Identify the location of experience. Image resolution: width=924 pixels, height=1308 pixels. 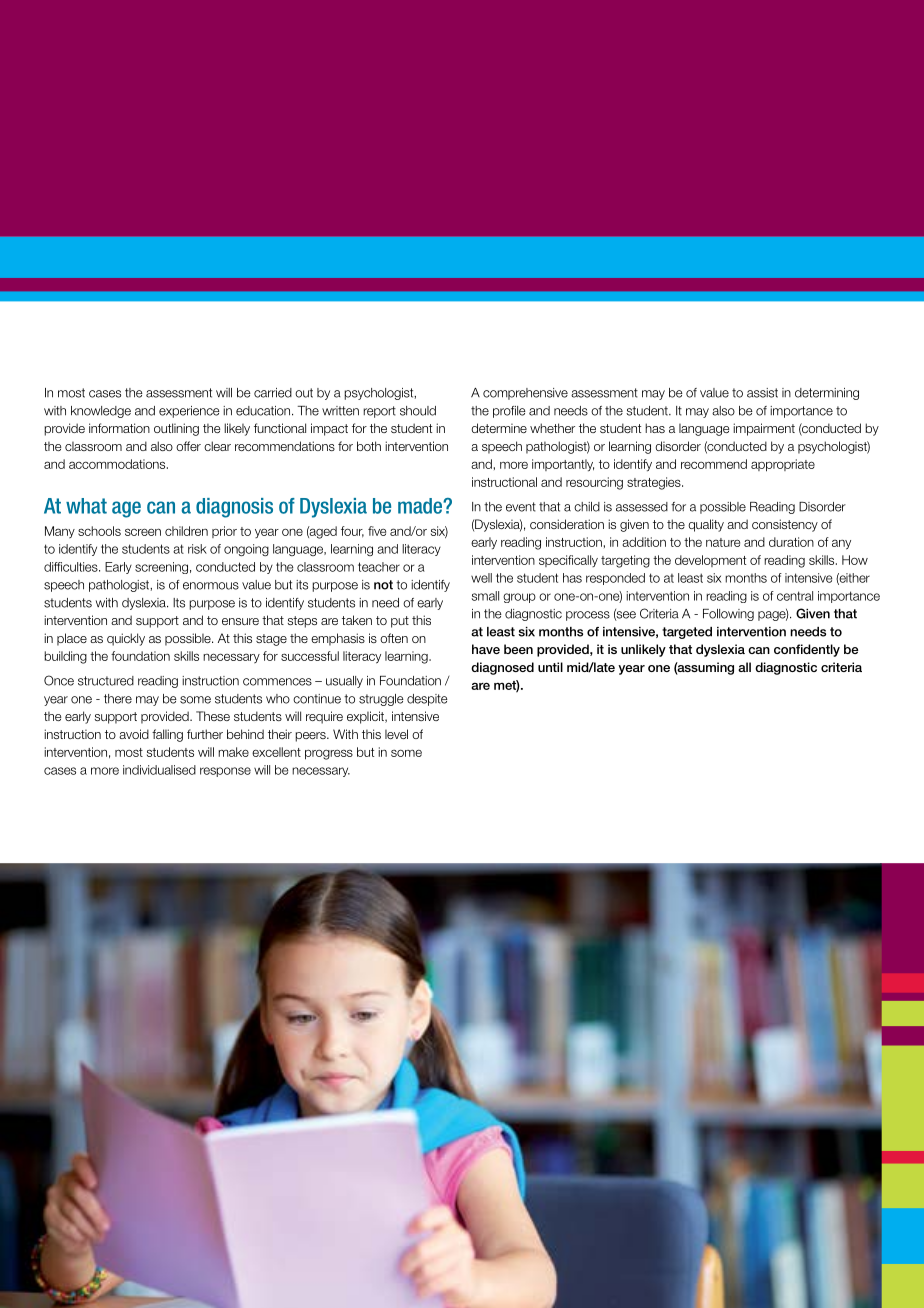
(189, 412).
